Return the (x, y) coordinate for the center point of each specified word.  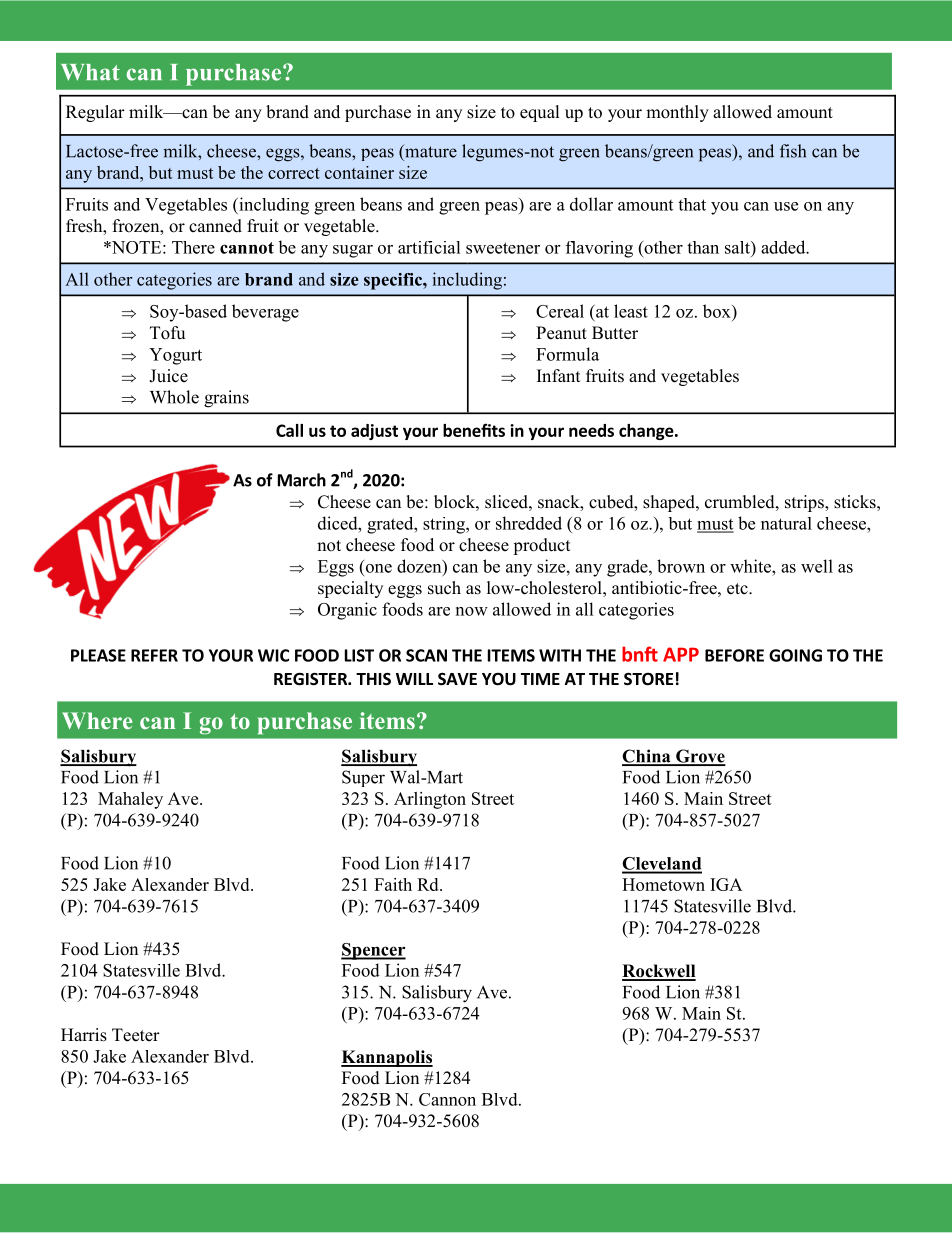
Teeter (136, 1035)
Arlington (430, 800)
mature (430, 151)
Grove (700, 757)
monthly (677, 113)
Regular (95, 113)
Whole (174, 397)
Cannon (447, 1099)
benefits (474, 430)
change (647, 432)
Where (97, 720)
